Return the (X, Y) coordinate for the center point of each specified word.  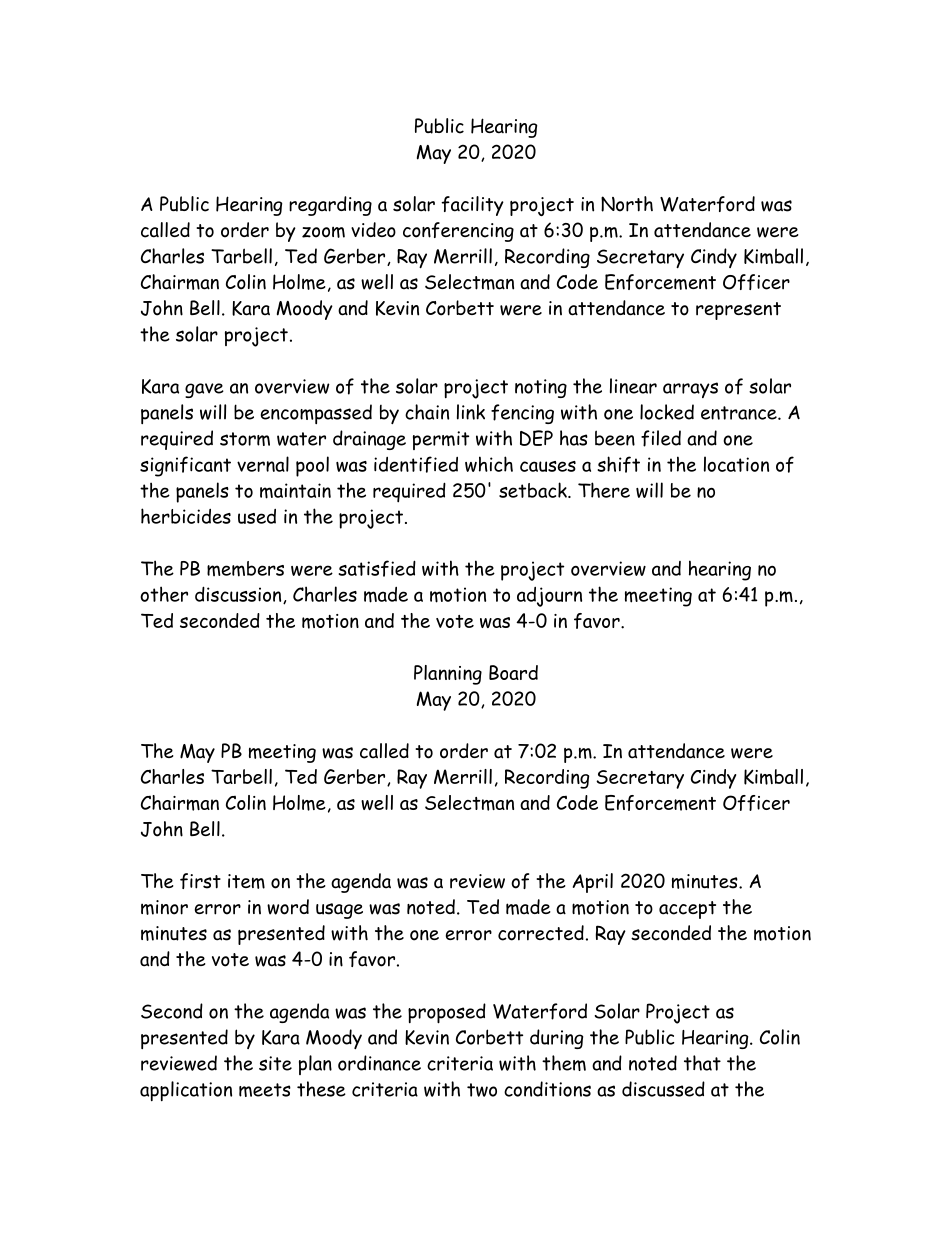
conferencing (458, 232)
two (482, 1090)
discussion (239, 595)
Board (513, 672)
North (627, 204)
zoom (323, 232)
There (604, 490)
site (275, 1063)
